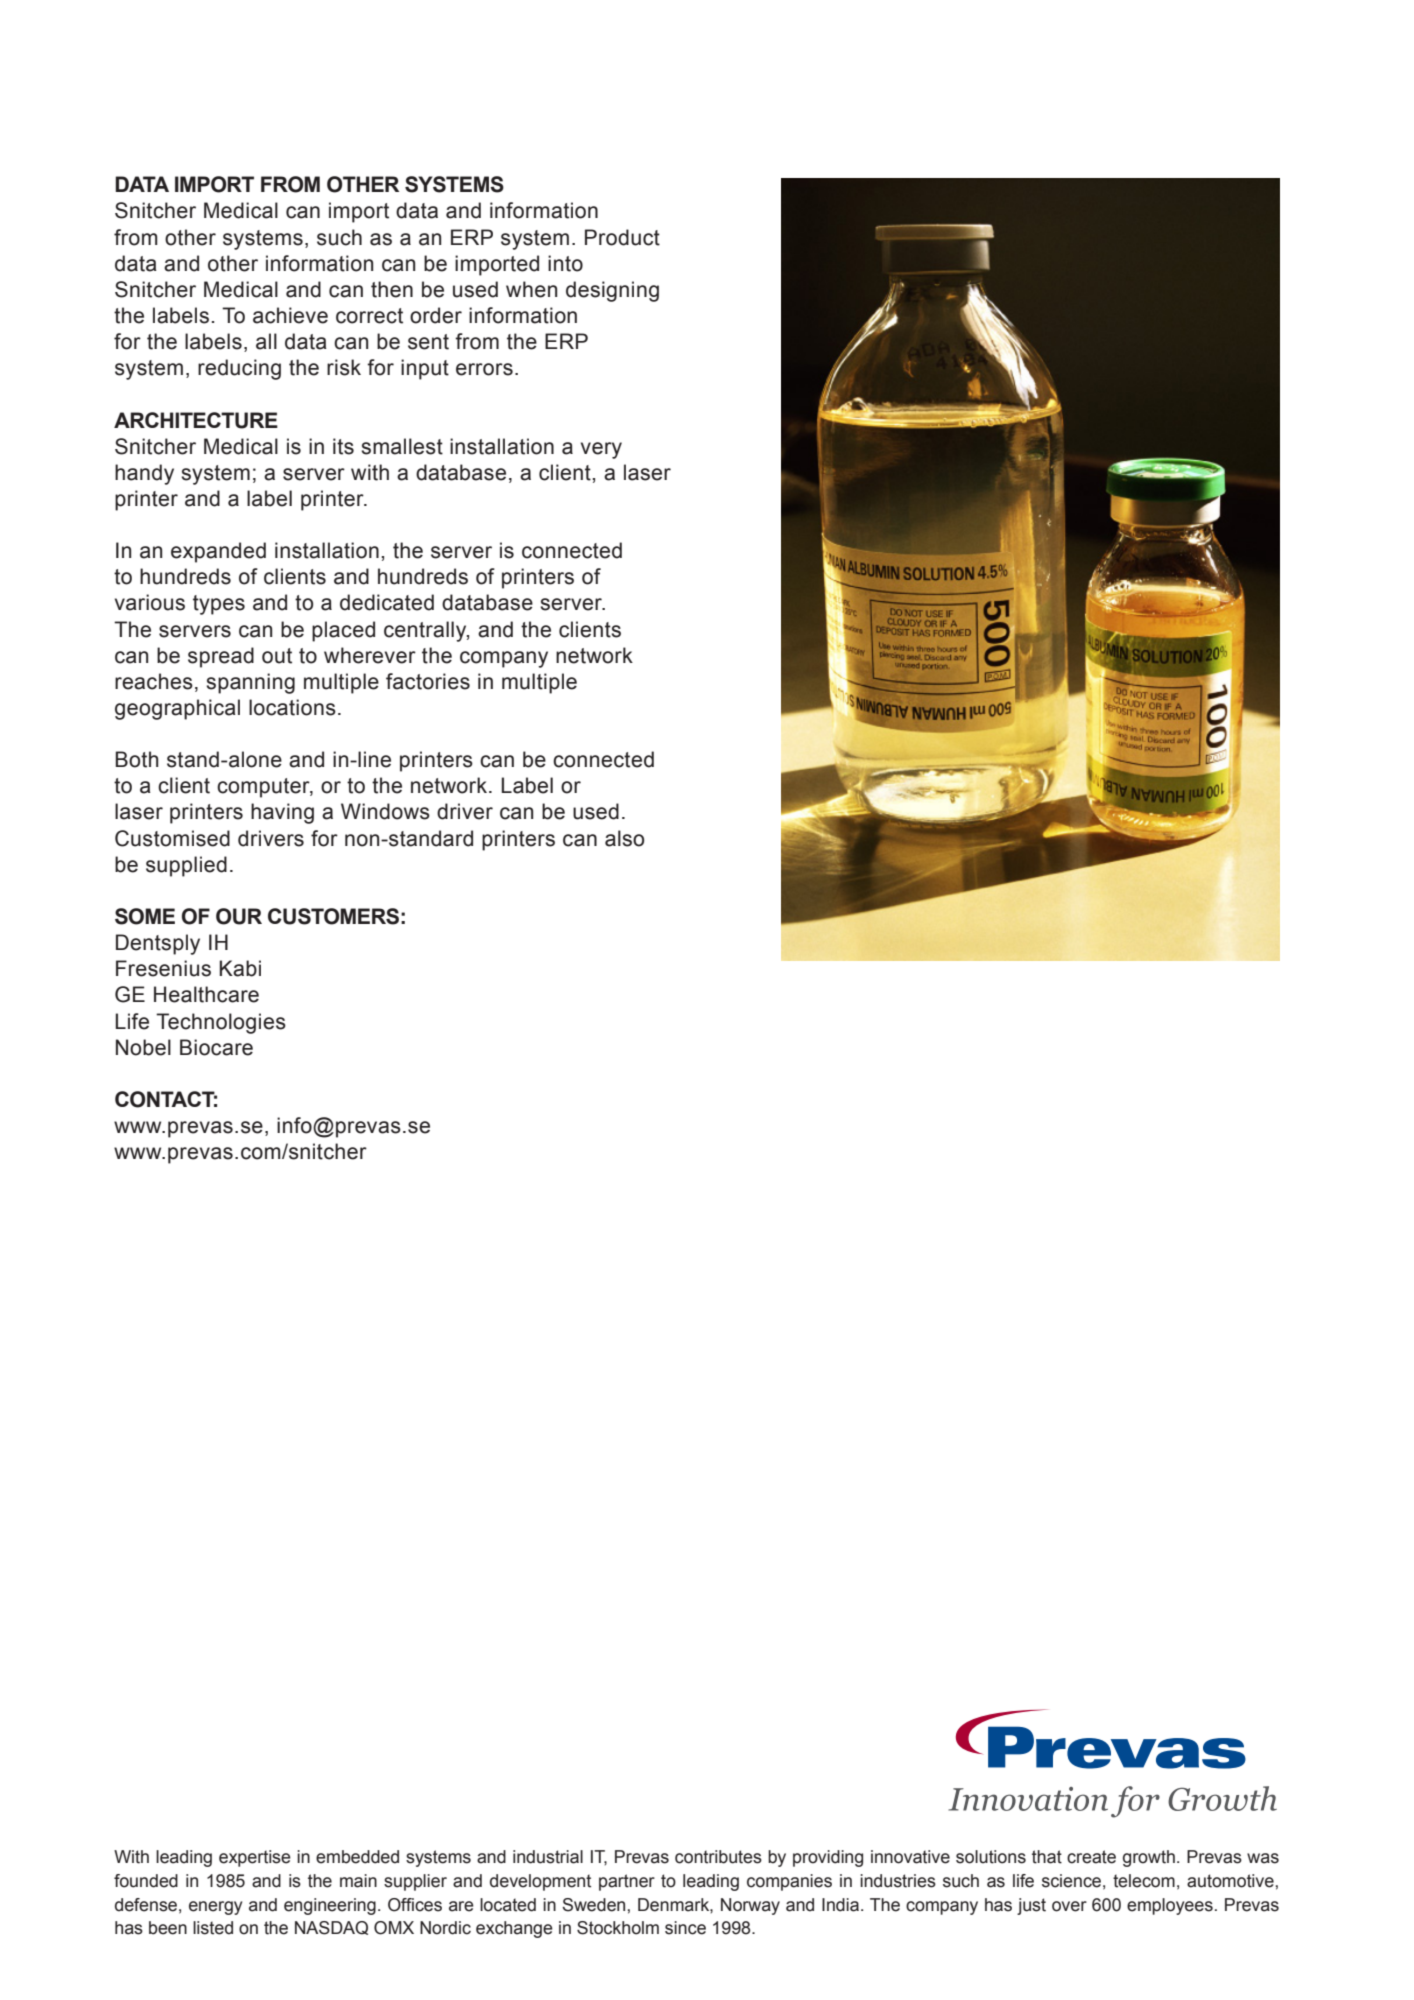  Describe the element at coordinates (622, 237) in the document. I see `Product` at that location.
